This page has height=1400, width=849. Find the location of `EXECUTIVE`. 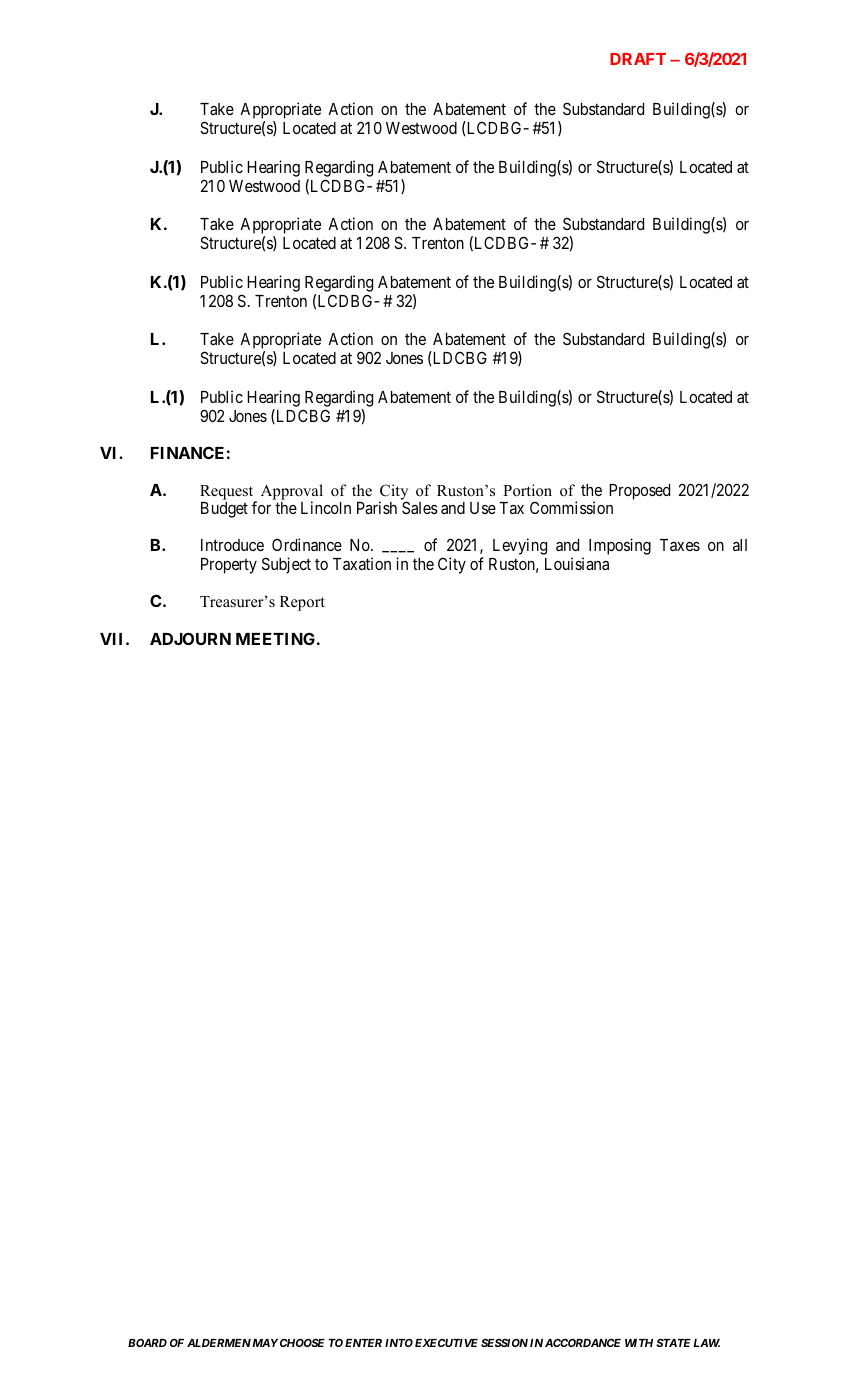

EXECUTIVE is located at coordinates (446, 1343).
